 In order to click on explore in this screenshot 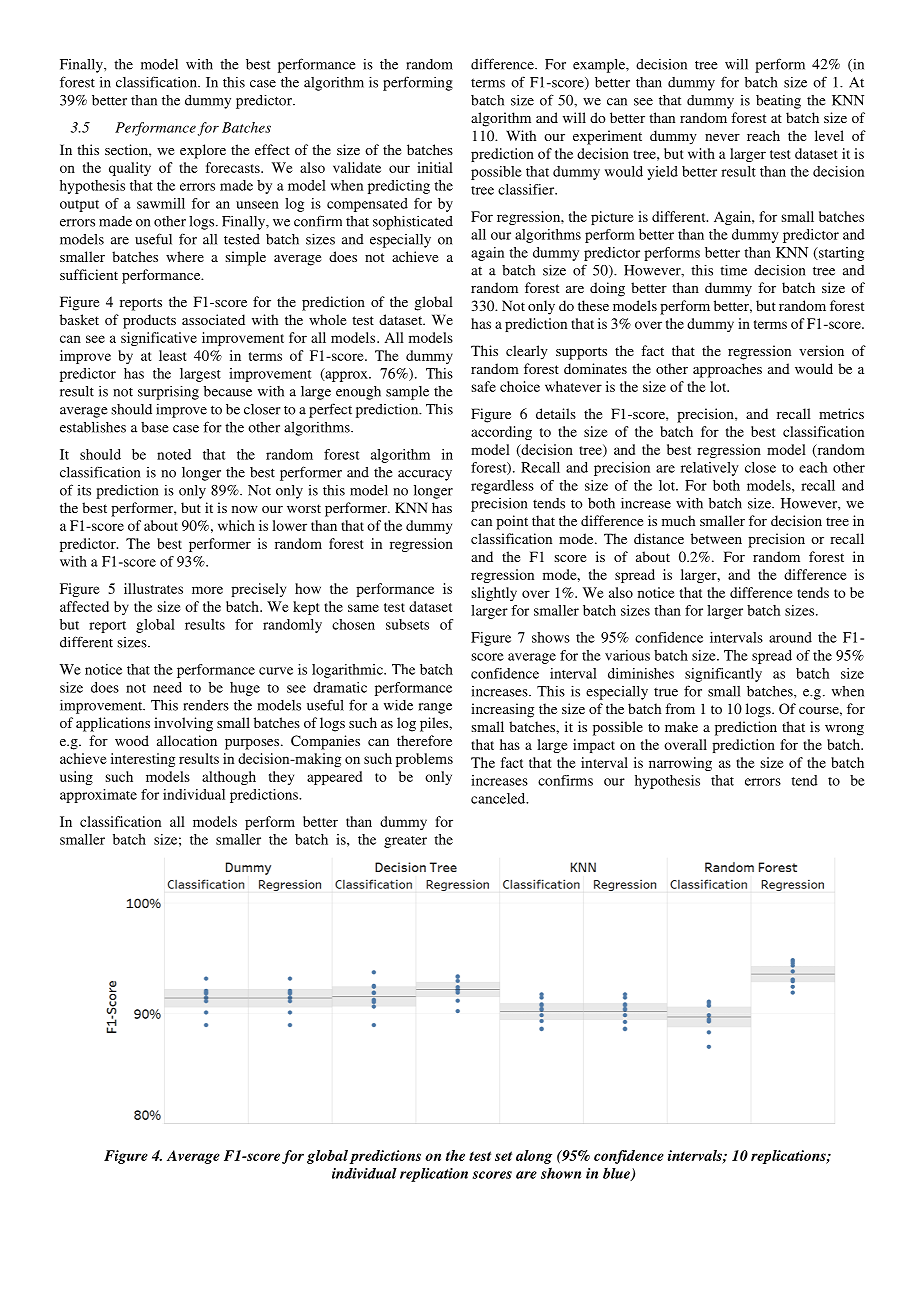, I will do `click(203, 151)`.
